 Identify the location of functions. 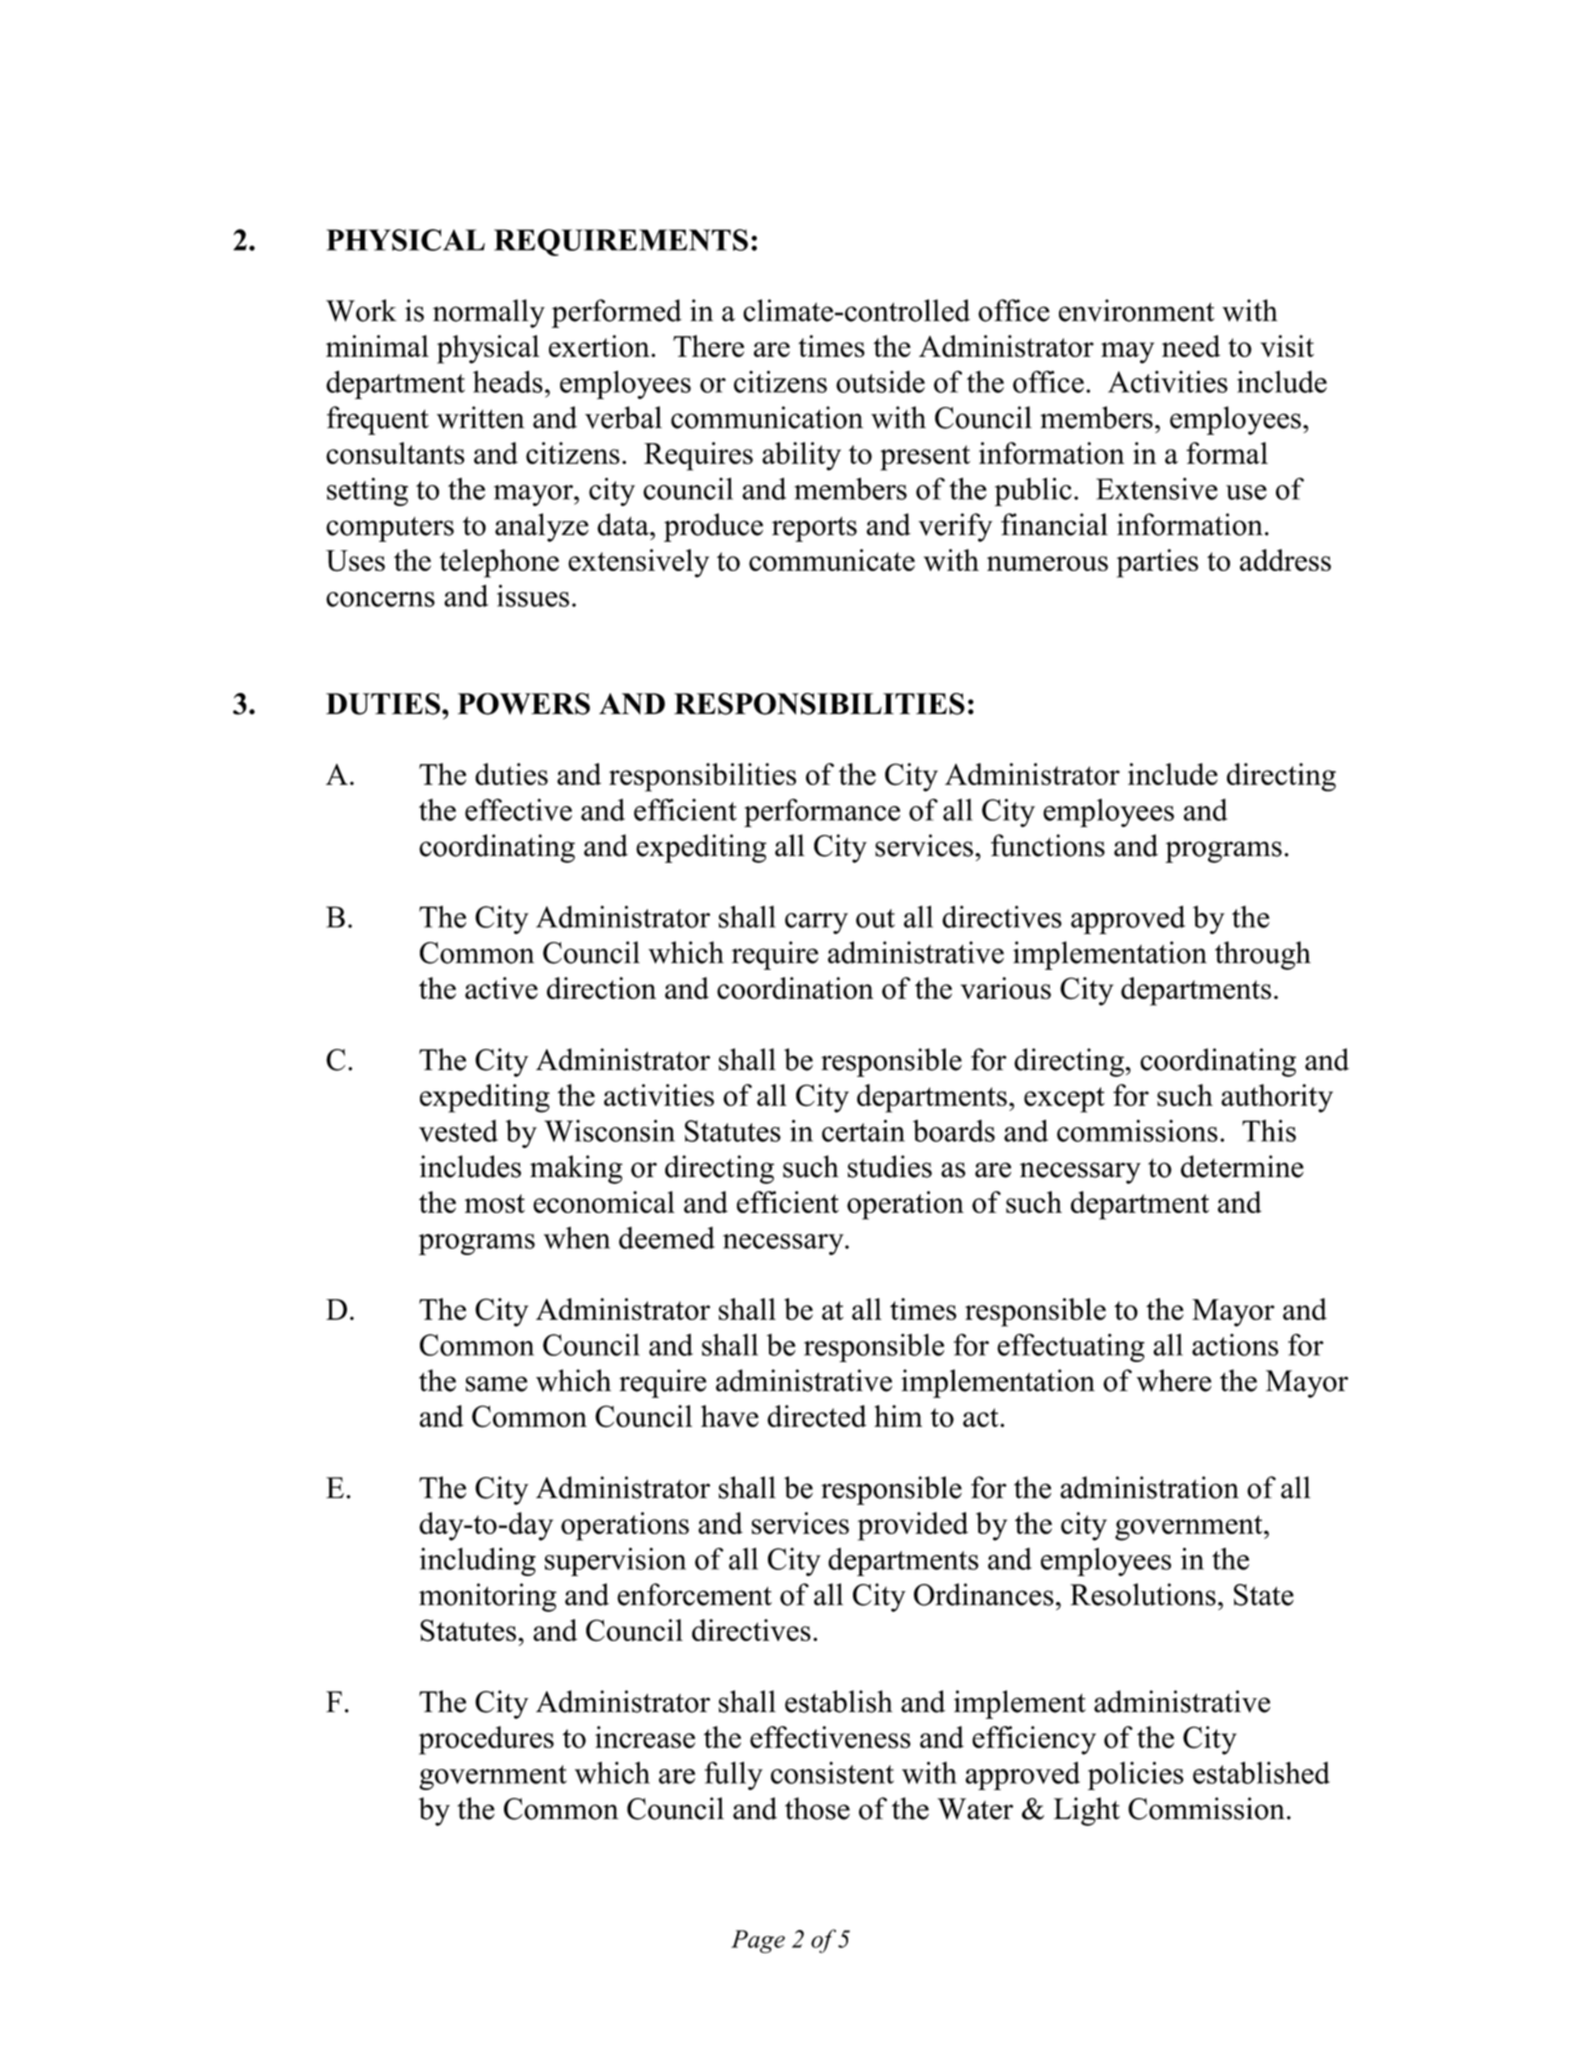
(1048, 845).
